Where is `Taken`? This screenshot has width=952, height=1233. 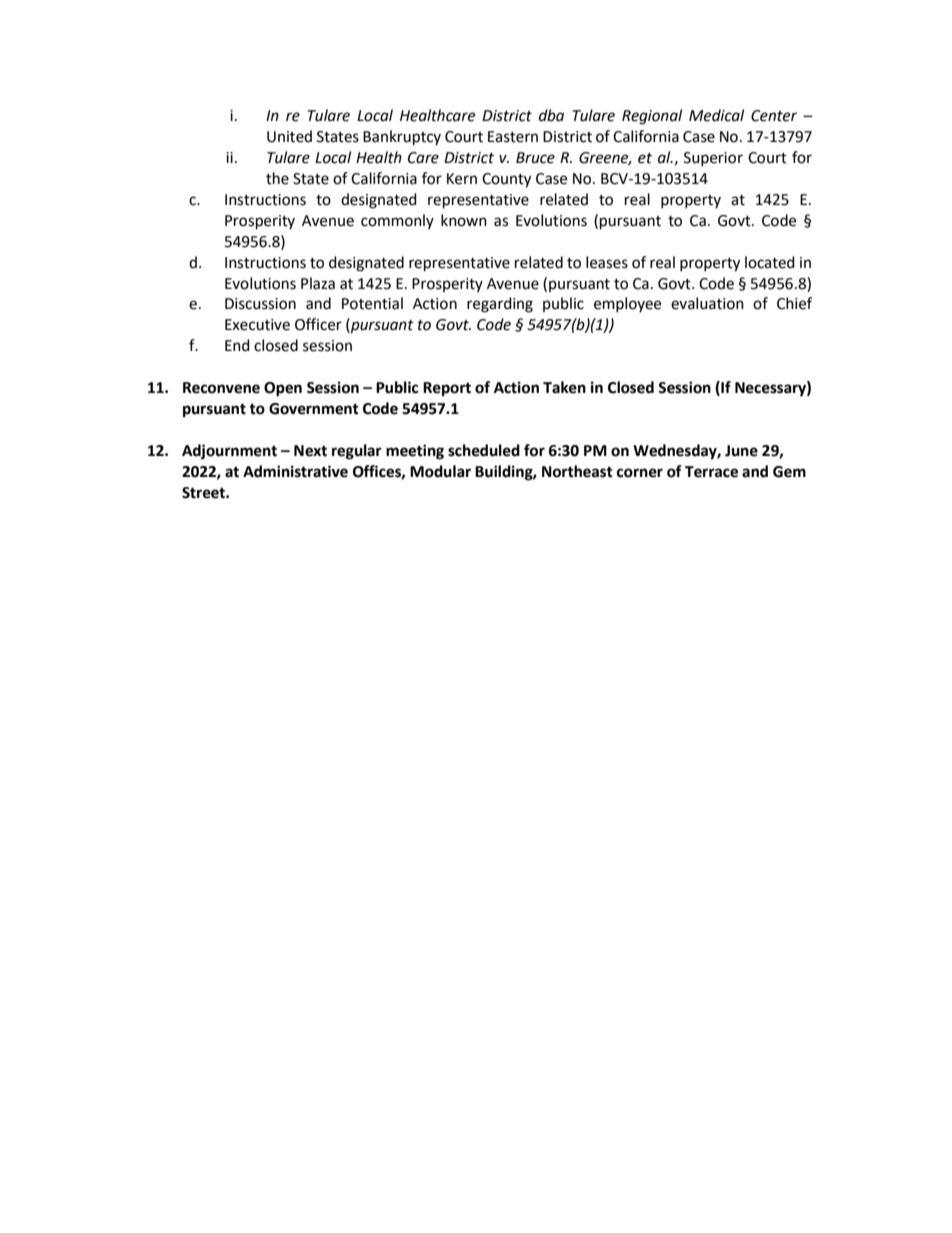 Taken is located at coordinates (564, 387).
